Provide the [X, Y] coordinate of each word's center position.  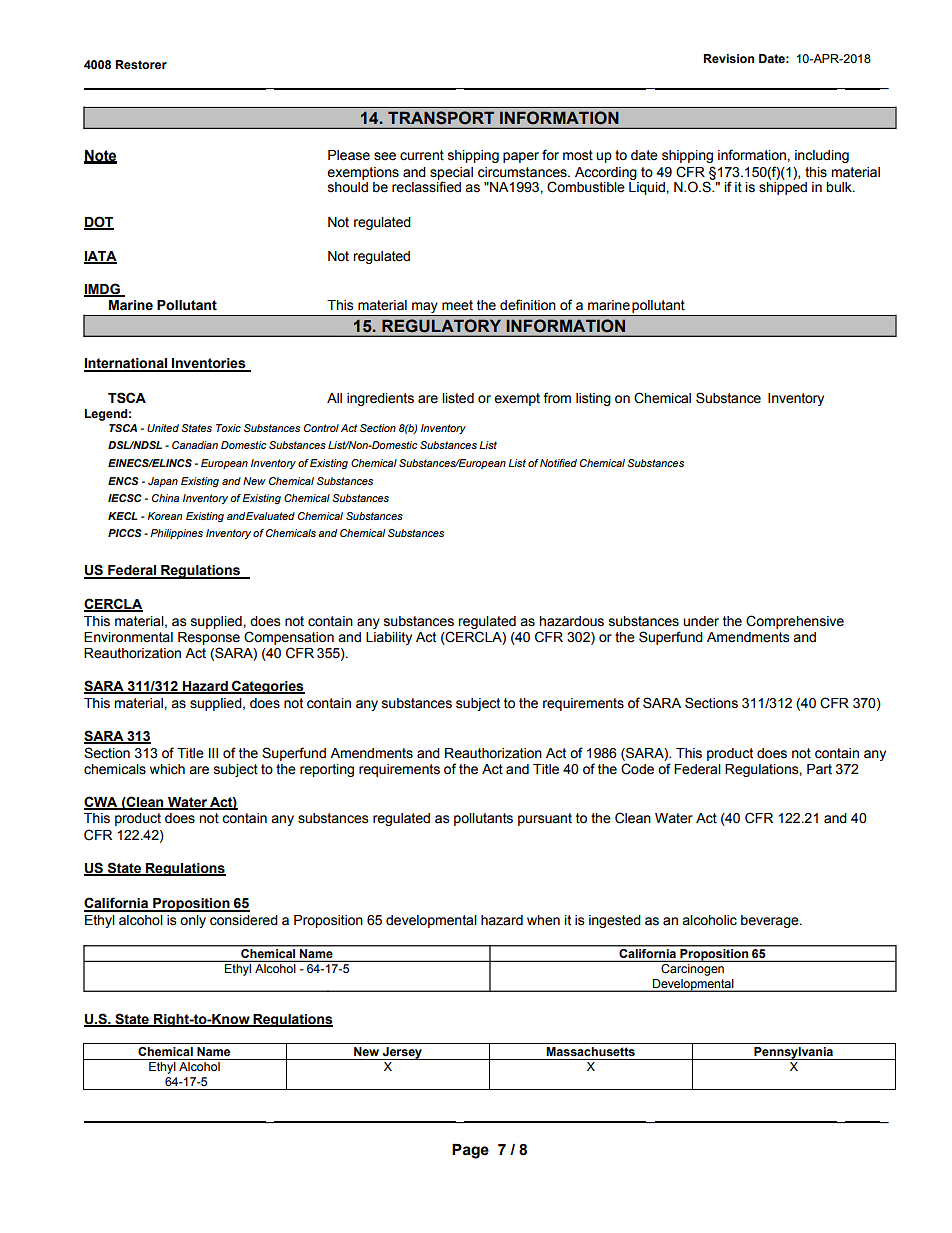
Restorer [141, 65]
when [543, 920]
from [557, 398]
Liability [389, 638]
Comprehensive [795, 622]
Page [470, 1151]
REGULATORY [441, 325]
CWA [102, 803]
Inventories [209, 364]
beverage [771, 921]
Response [209, 638]
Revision [728, 59]
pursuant [545, 819]
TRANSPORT [441, 117]
